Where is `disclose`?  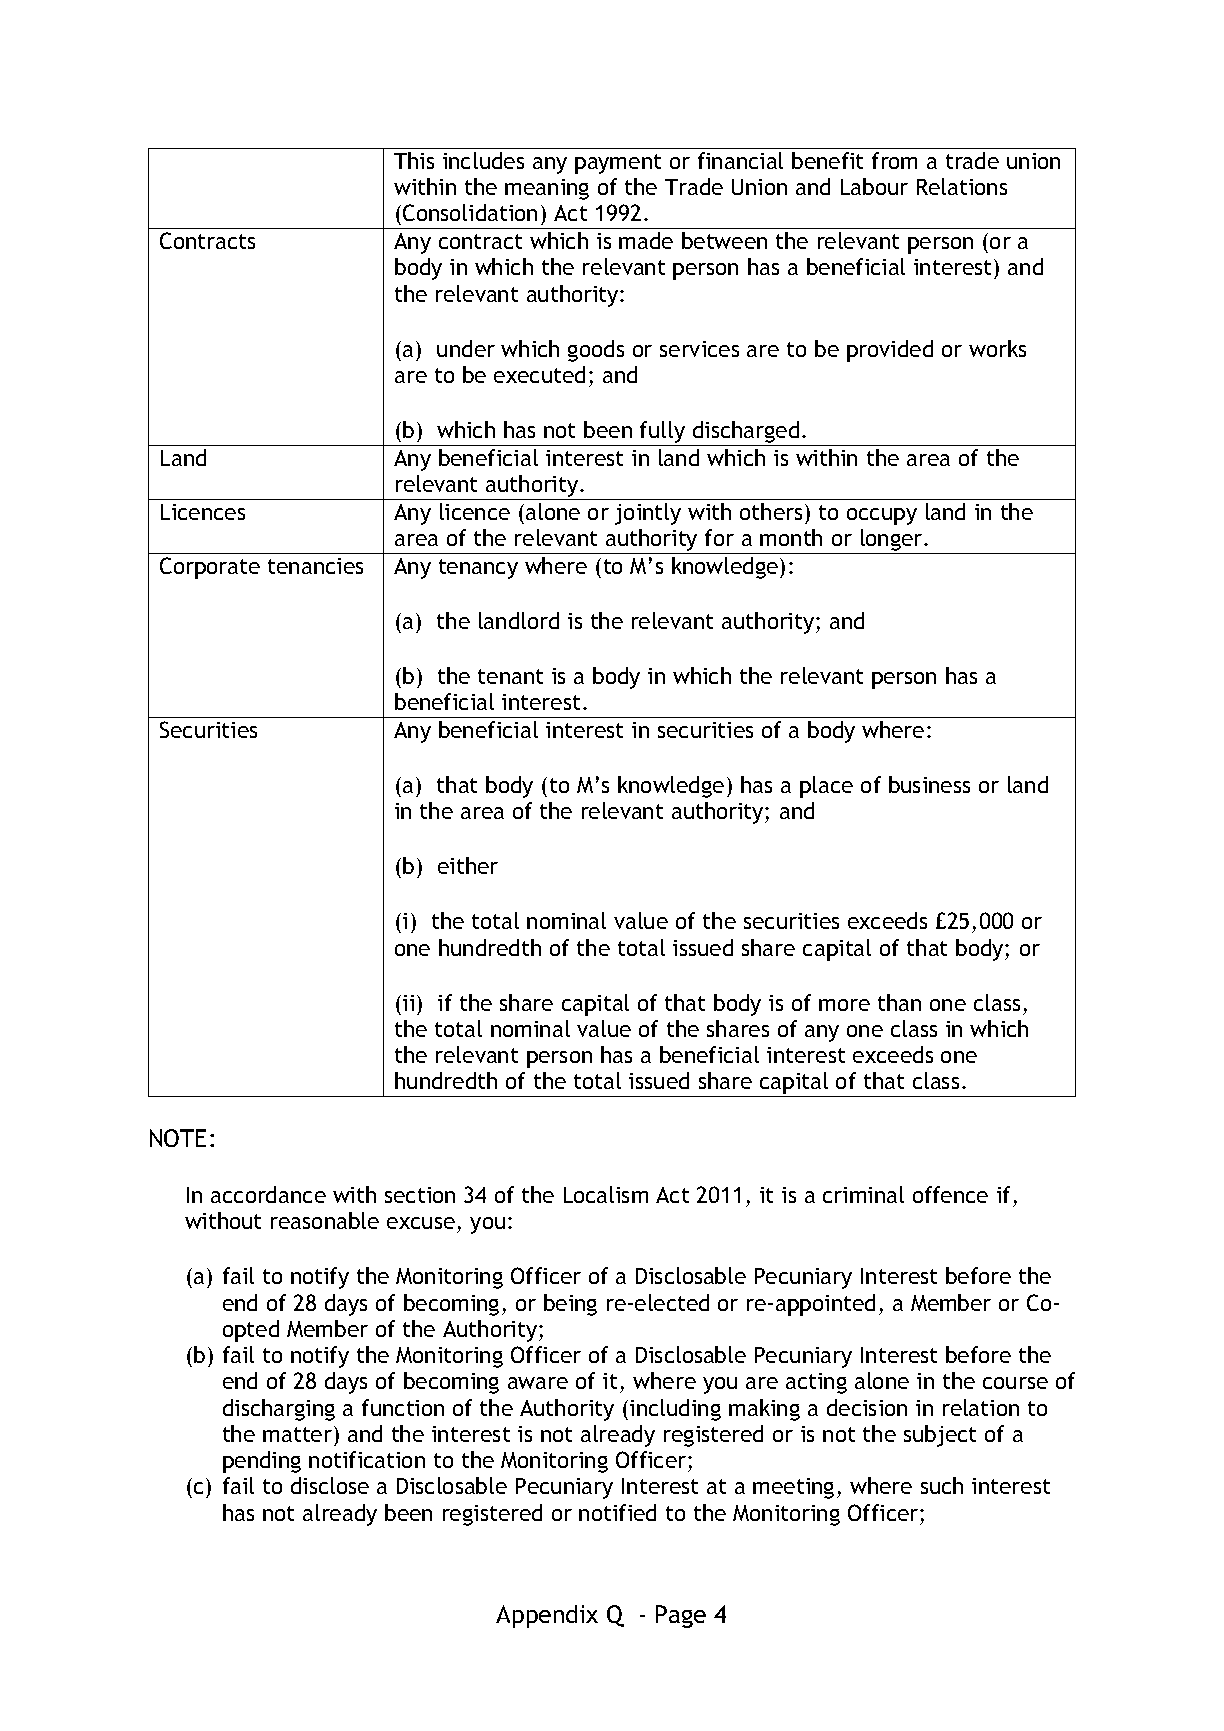 disclose is located at coordinates (330, 1485).
